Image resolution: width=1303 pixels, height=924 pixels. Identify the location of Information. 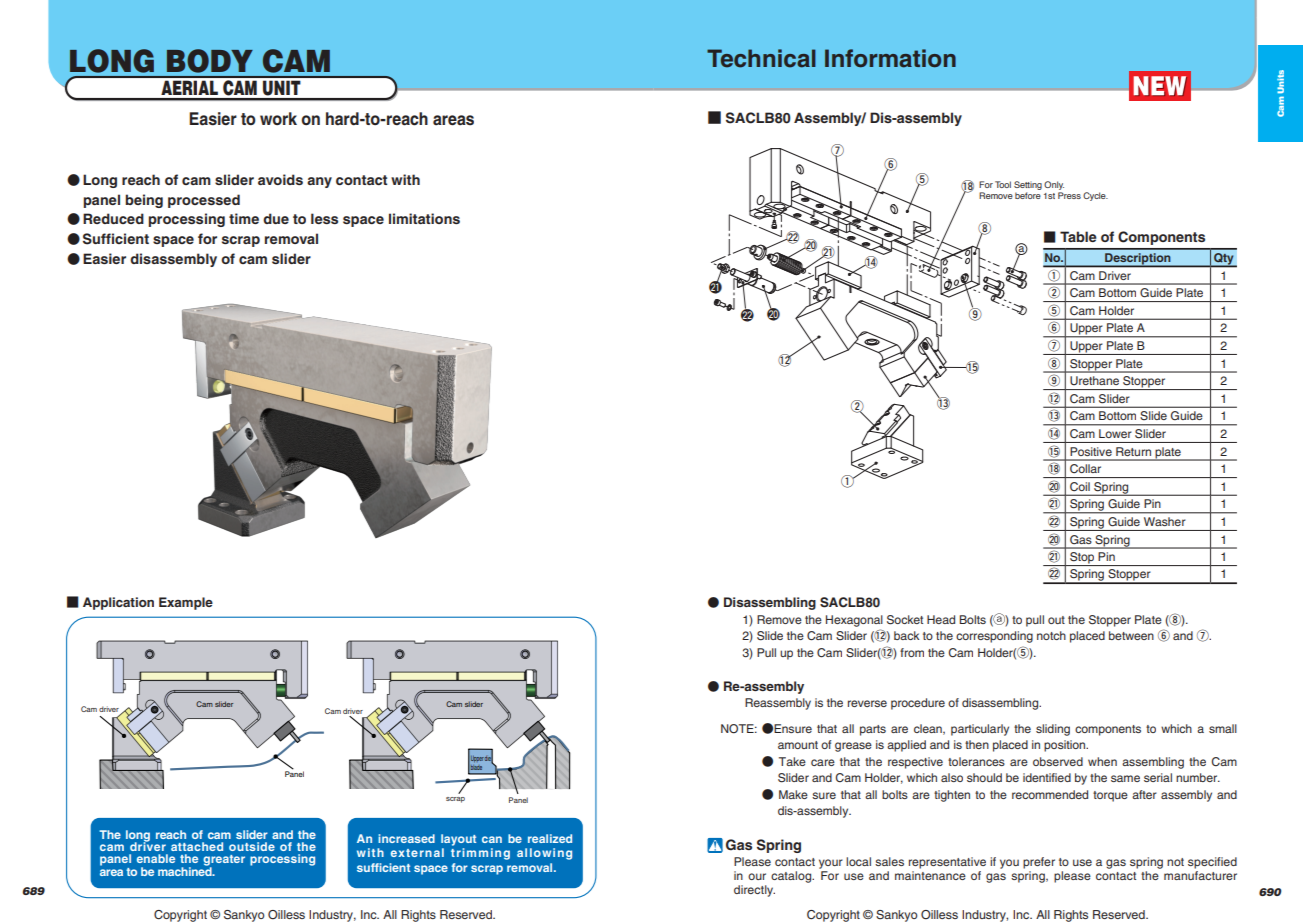
(890, 58).
